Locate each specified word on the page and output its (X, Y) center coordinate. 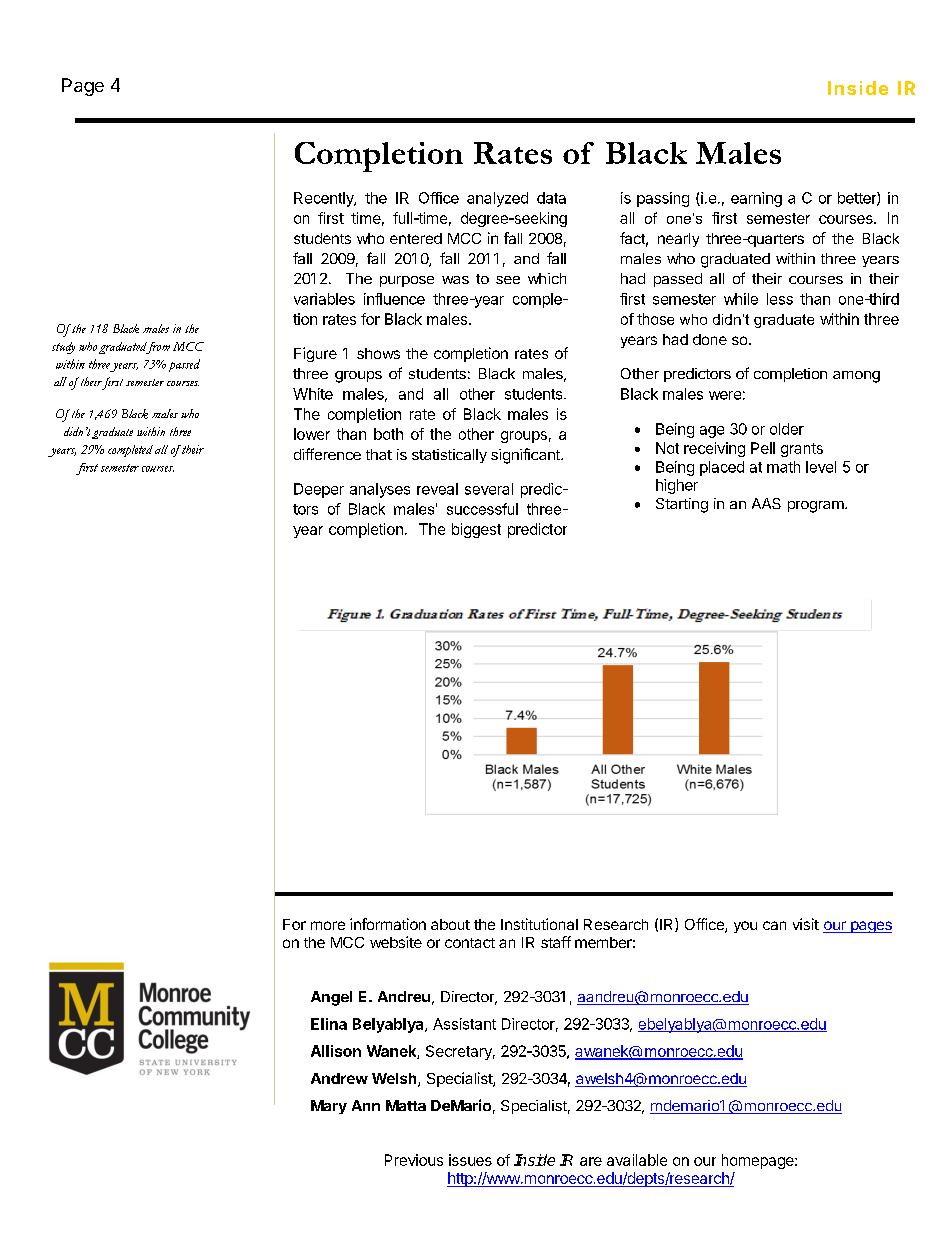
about (450, 924)
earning (756, 199)
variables (324, 299)
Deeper (319, 490)
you (745, 927)
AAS (766, 503)
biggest (476, 530)
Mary (329, 1107)
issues (470, 1160)
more (328, 925)
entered (416, 238)
